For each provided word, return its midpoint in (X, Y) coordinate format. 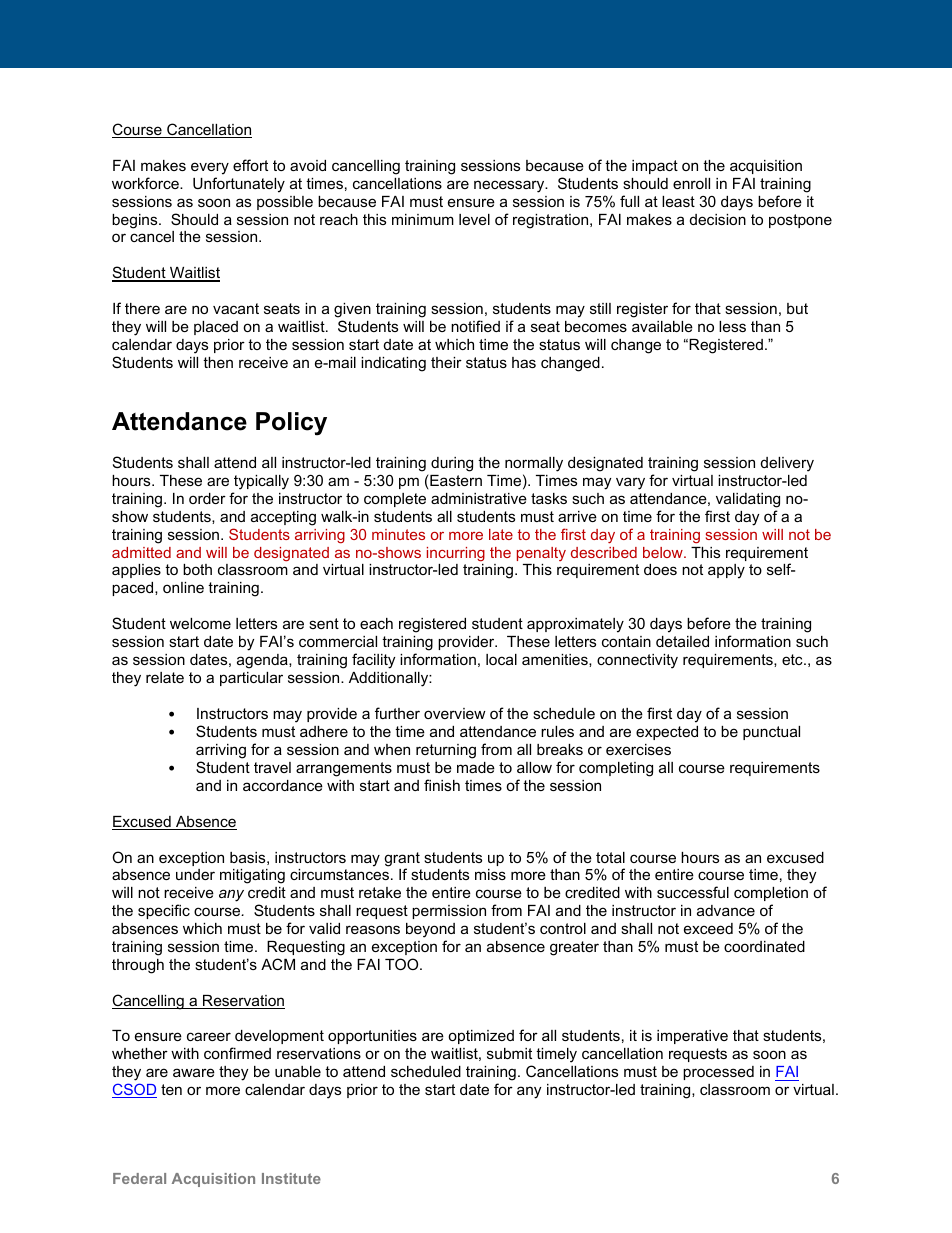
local (501, 659)
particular (251, 679)
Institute (291, 1178)
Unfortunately (239, 185)
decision (718, 219)
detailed (682, 641)
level (474, 219)
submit (509, 1053)
